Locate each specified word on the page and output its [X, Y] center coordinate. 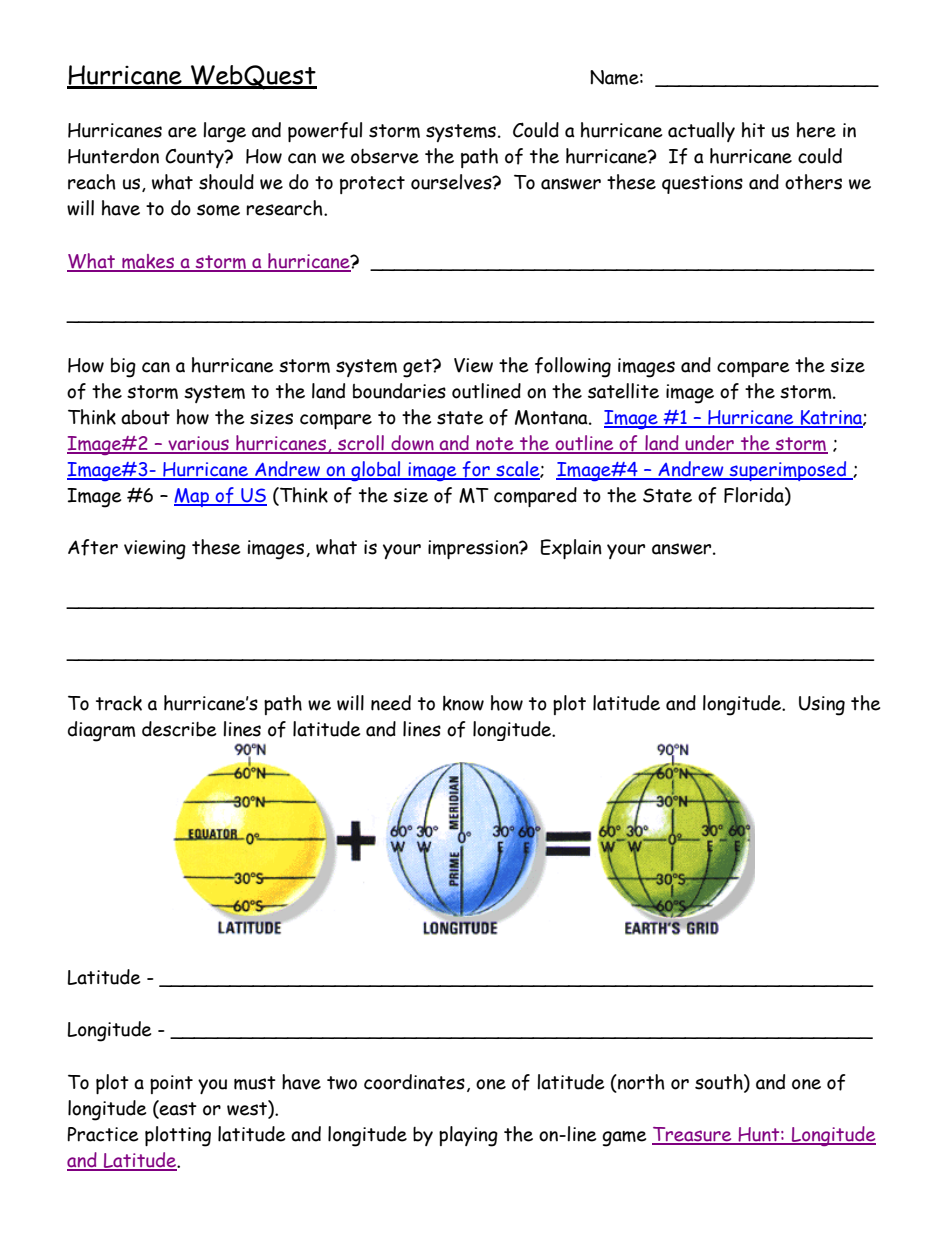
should [226, 182]
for [476, 470]
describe [179, 729]
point [171, 1084]
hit [753, 130]
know [463, 703]
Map [192, 497]
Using [822, 706]
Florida [755, 496]
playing [468, 1136]
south [720, 1083]
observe [385, 156]
